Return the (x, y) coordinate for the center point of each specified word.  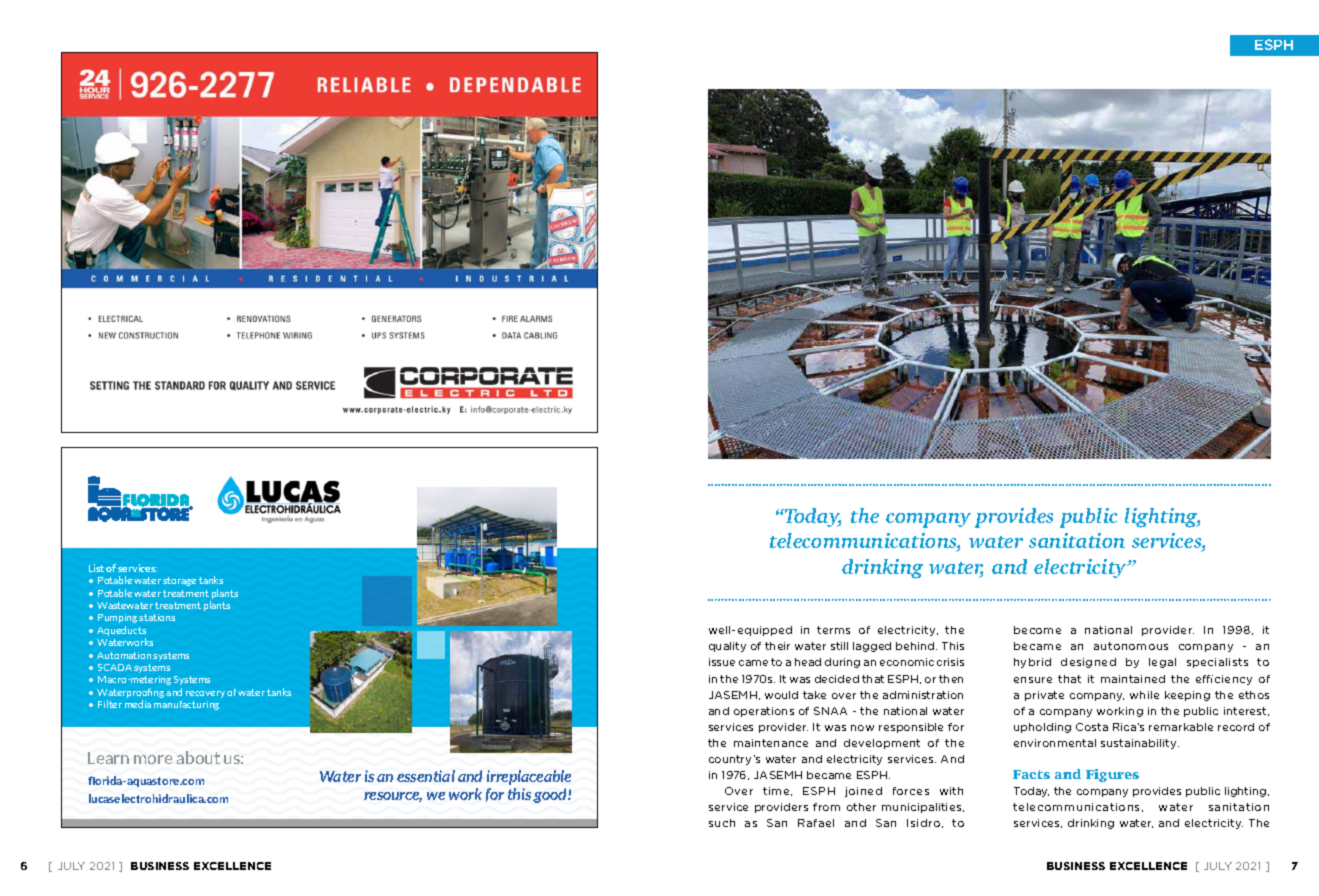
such (722, 823)
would (781, 695)
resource (393, 797)
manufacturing (186, 705)
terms (833, 630)
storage (179, 581)
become (1037, 630)
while (1144, 695)
